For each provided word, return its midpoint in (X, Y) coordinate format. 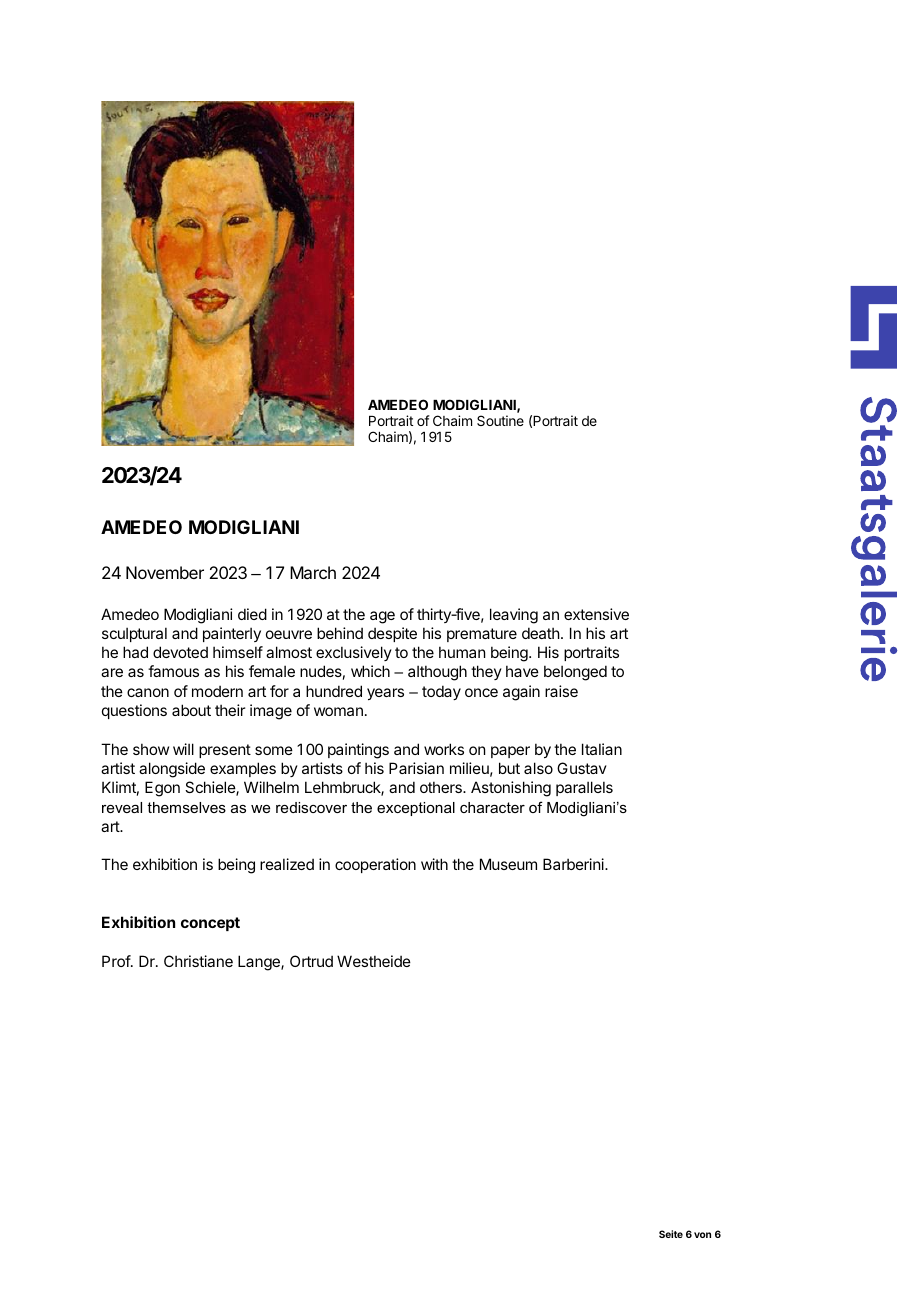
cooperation (375, 865)
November (165, 572)
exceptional (416, 809)
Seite (671, 1234)
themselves (186, 807)
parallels (584, 788)
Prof (117, 961)
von (702, 1235)
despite (392, 634)
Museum (508, 864)
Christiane (198, 961)
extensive (596, 614)
